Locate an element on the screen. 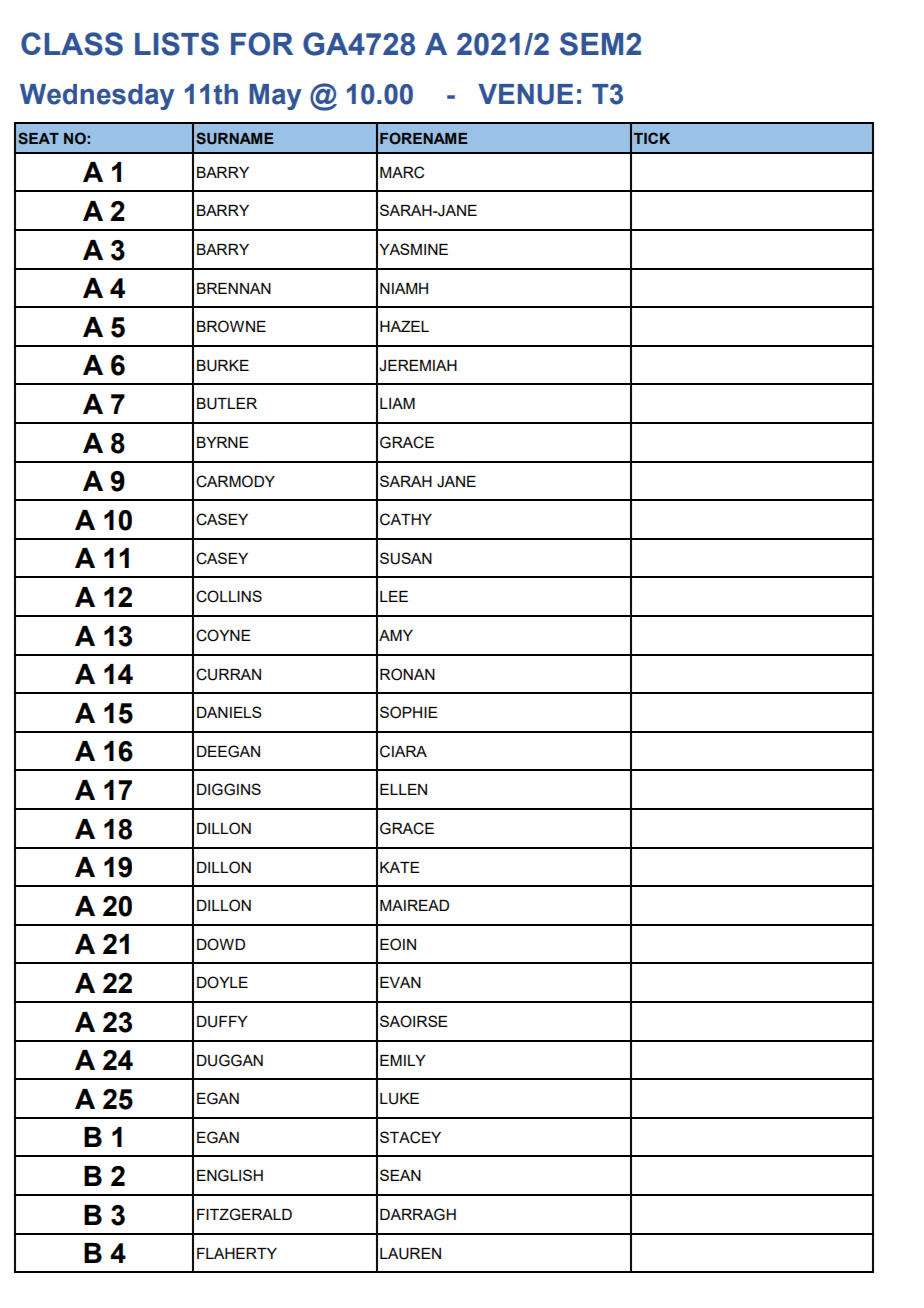 The image size is (924, 1308). ELLEN is located at coordinates (403, 789).
